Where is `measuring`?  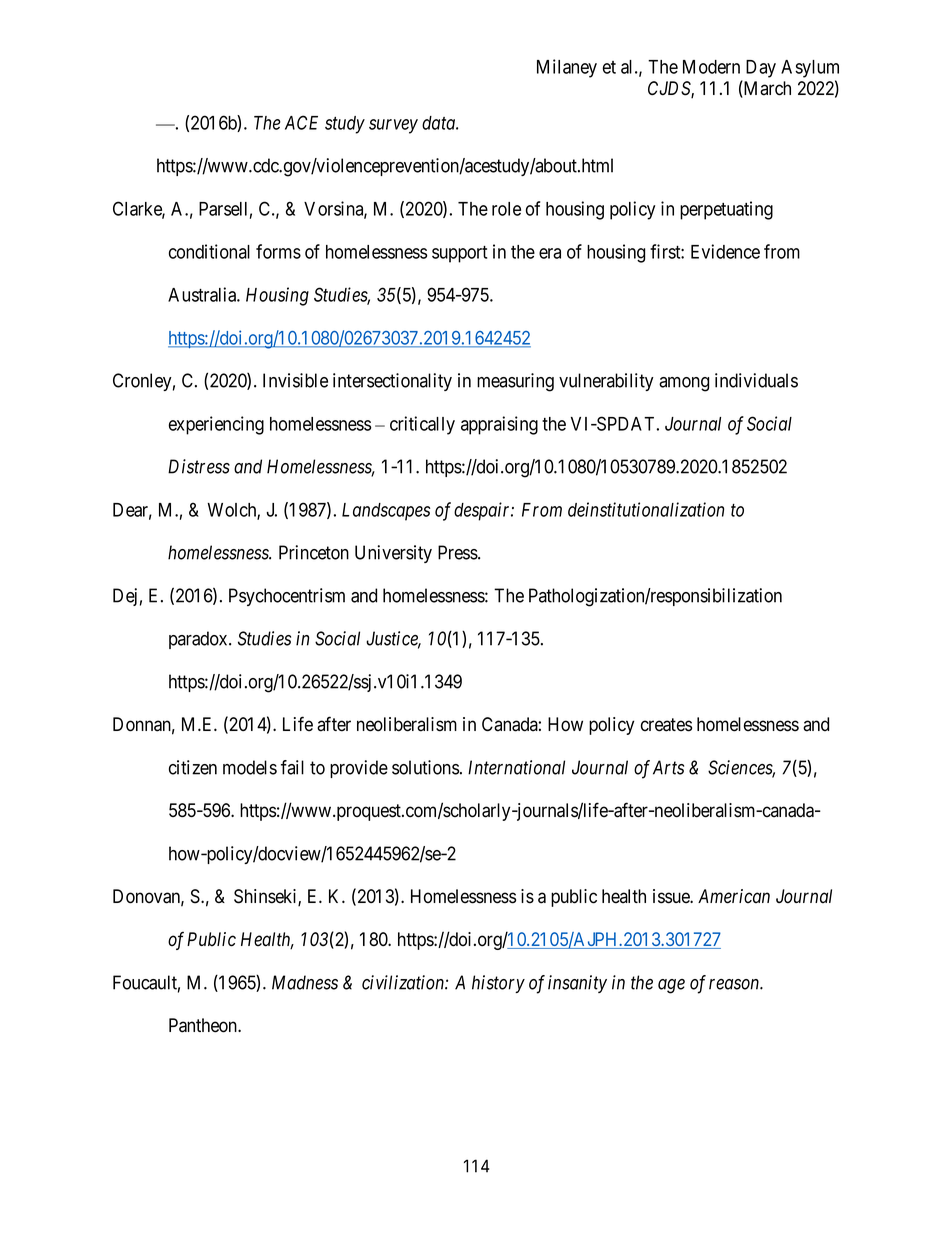 measuring is located at coordinates (515, 382).
